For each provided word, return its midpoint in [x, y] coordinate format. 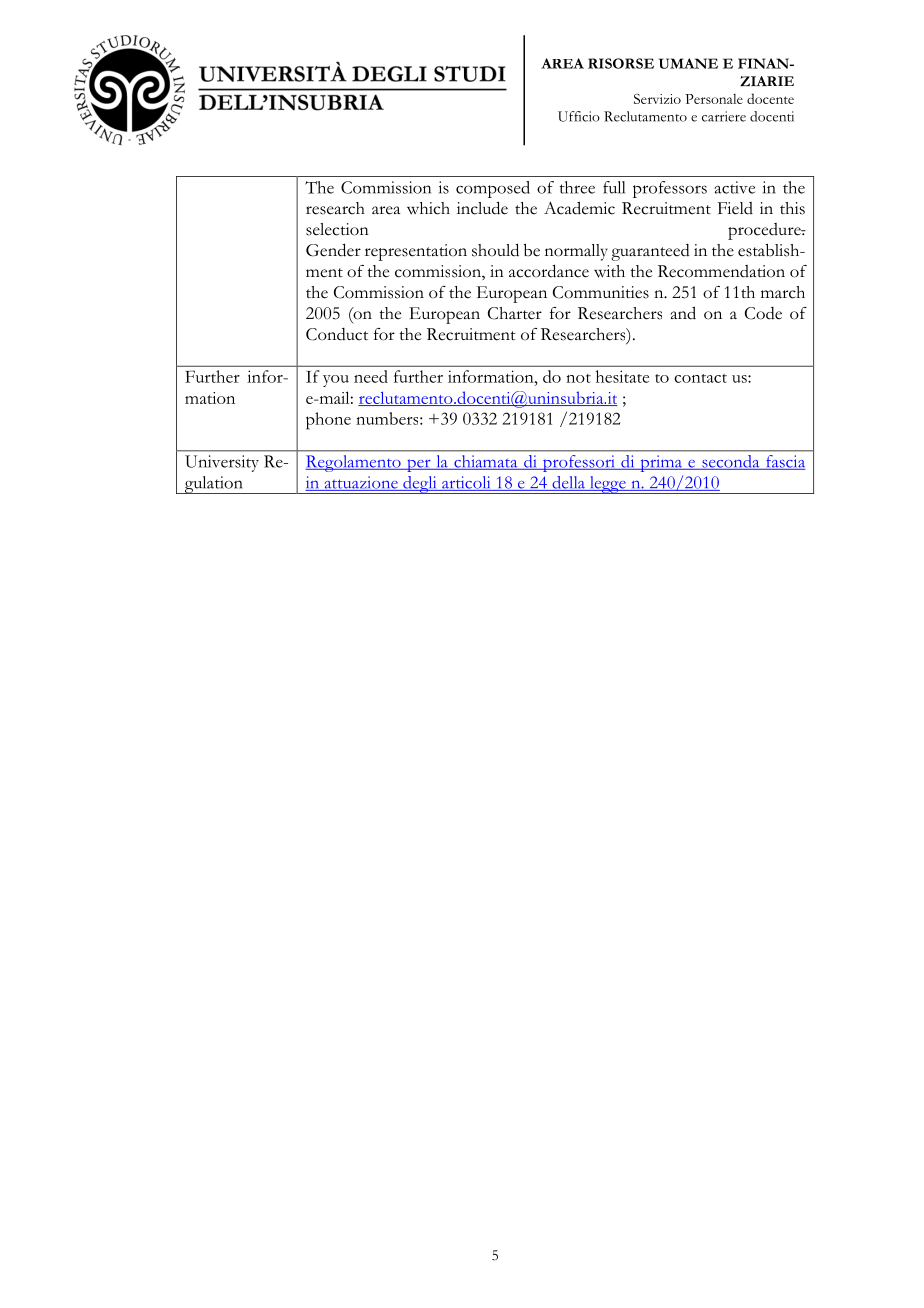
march [783, 292]
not [578, 378]
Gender [333, 250]
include [482, 208]
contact [700, 378]
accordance [549, 271]
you [336, 381]
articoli [466, 483]
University [222, 463]
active [734, 187]
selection [337, 229]
